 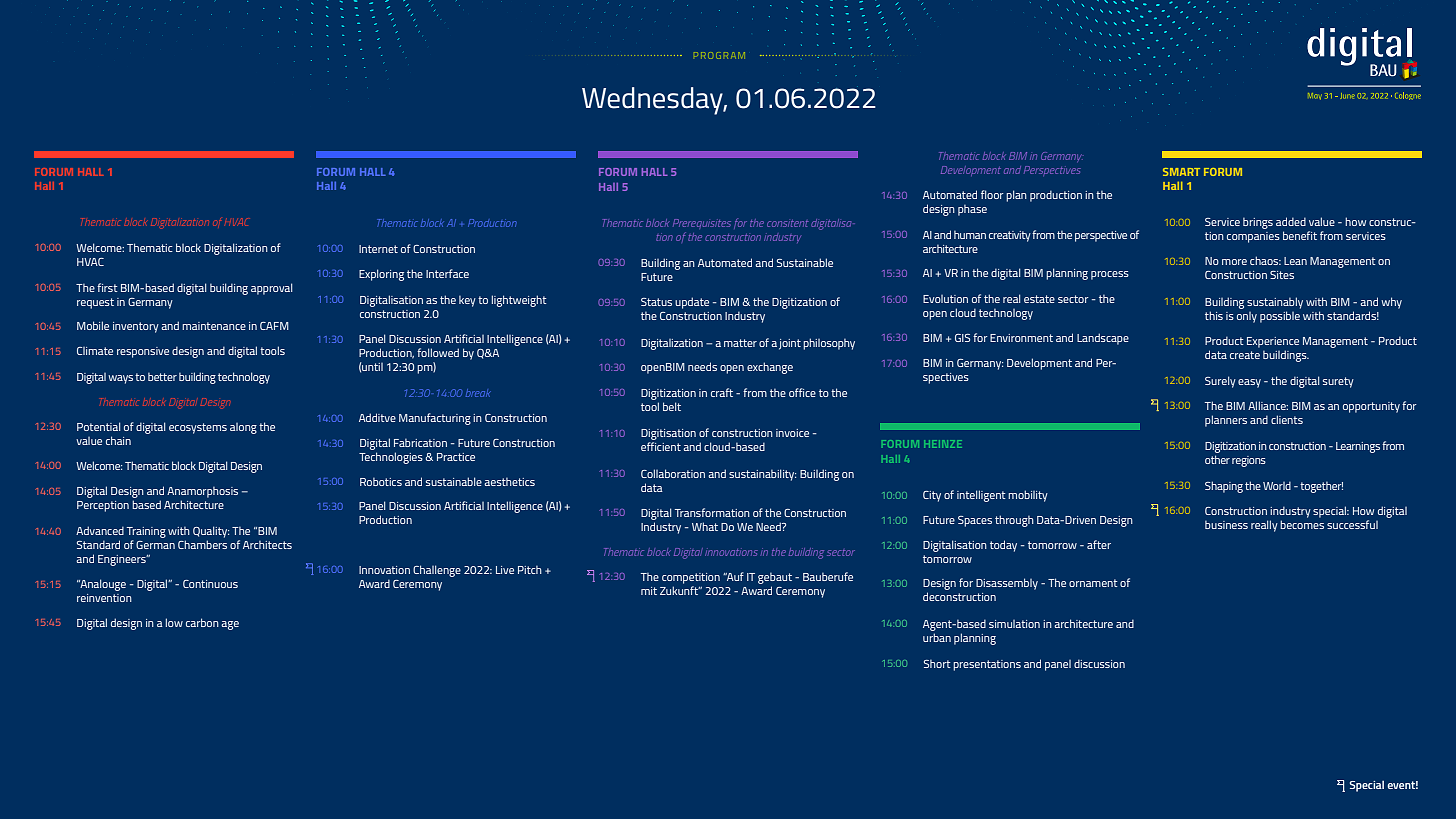 What do you see at coordinates (143, 352) in the screenshot?
I see `responsive` at bounding box center [143, 352].
